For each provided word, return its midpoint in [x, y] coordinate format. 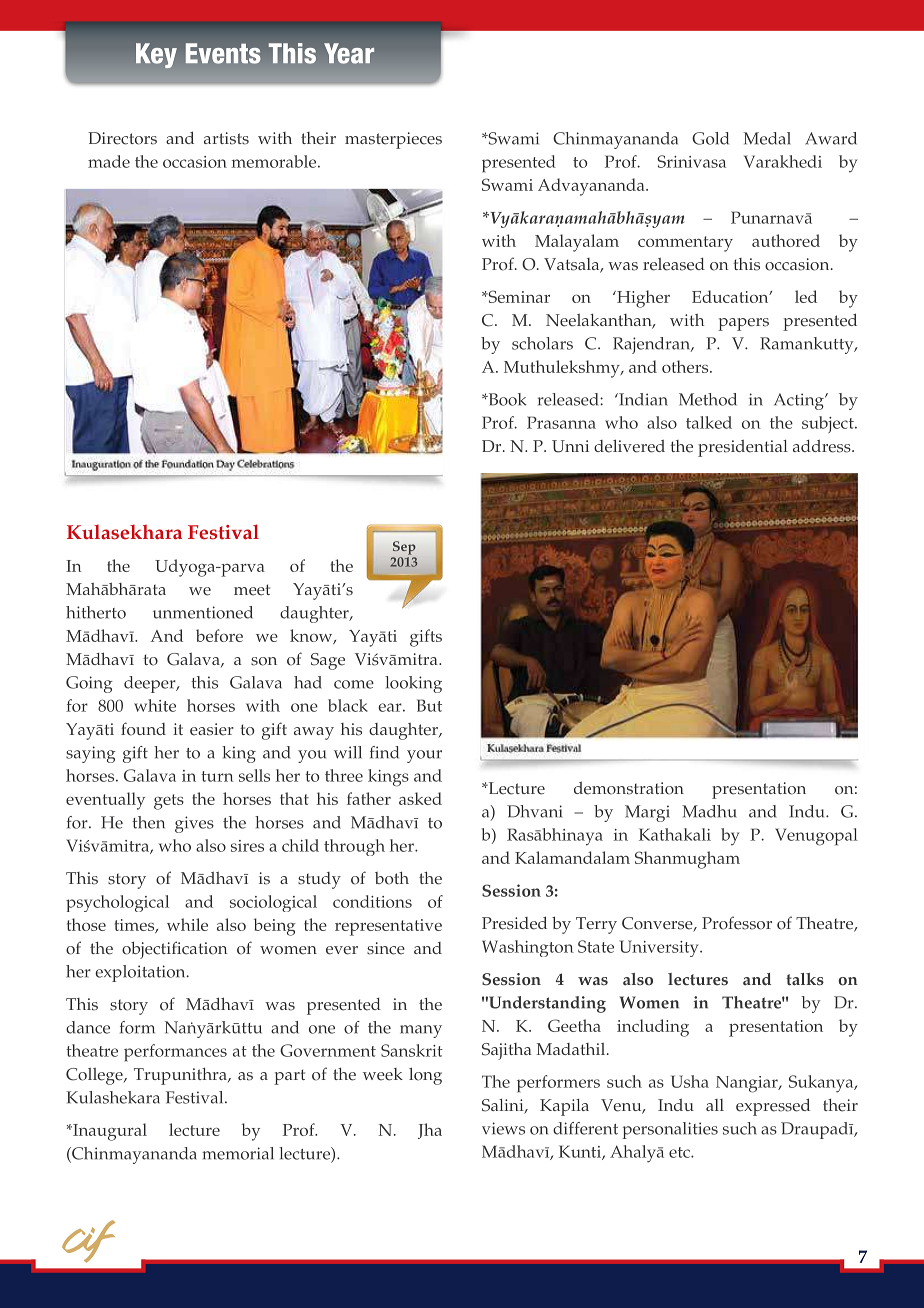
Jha [430, 1131]
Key [156, 55]
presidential [743, 448]
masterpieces [393, 140]
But [429, 705]
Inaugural [109, 1132]
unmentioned [203, 612]
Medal [767, 138]
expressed [773, 1107]
